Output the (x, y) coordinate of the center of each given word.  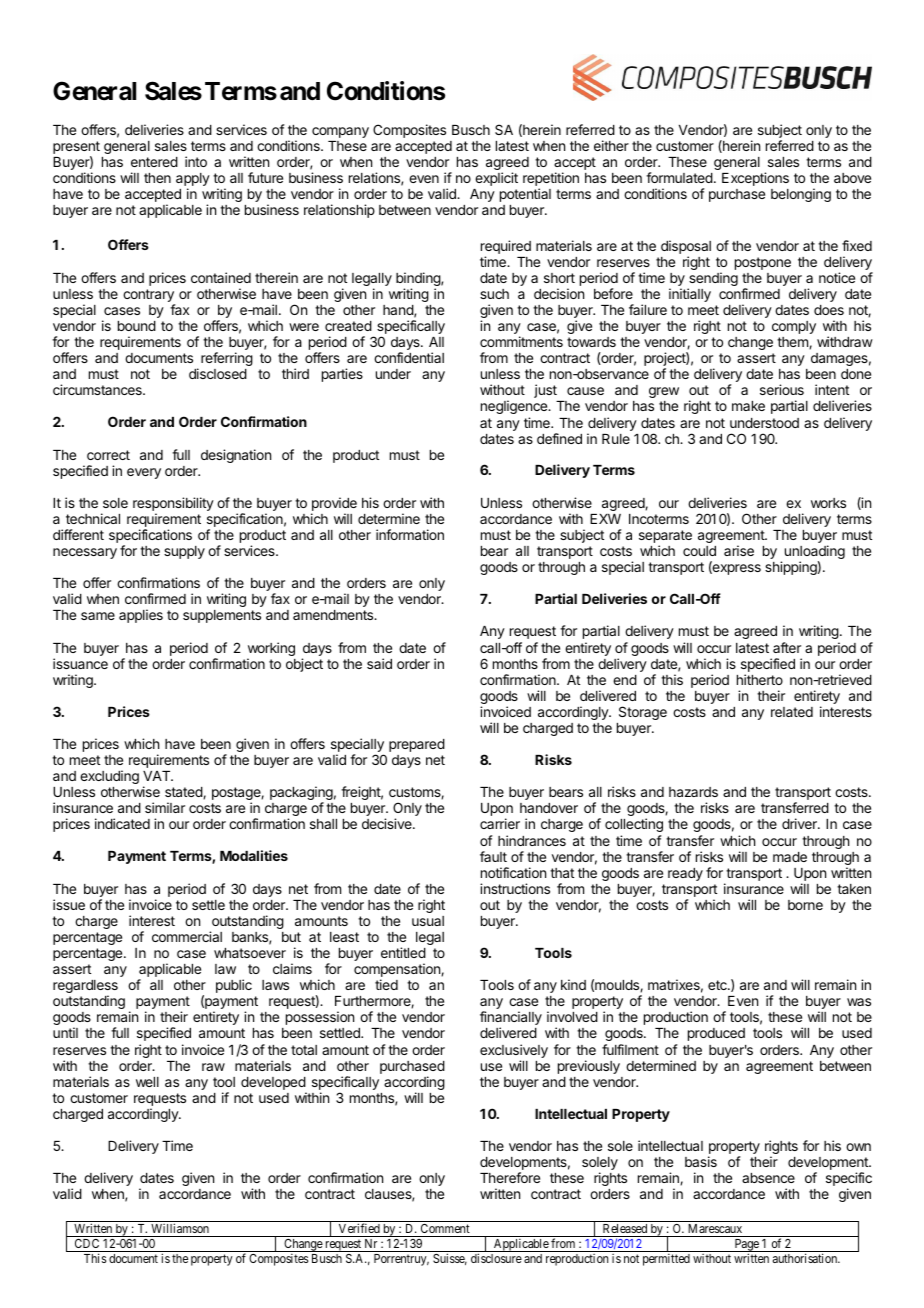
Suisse (450, 1259)
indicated (122, 823)
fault (493, 856)
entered (154, 162)
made (790, 857)
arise (739, 550)
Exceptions (755, 179)
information (410, 534)
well (147, 1082)
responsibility (173, 505)
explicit (496, 179)
